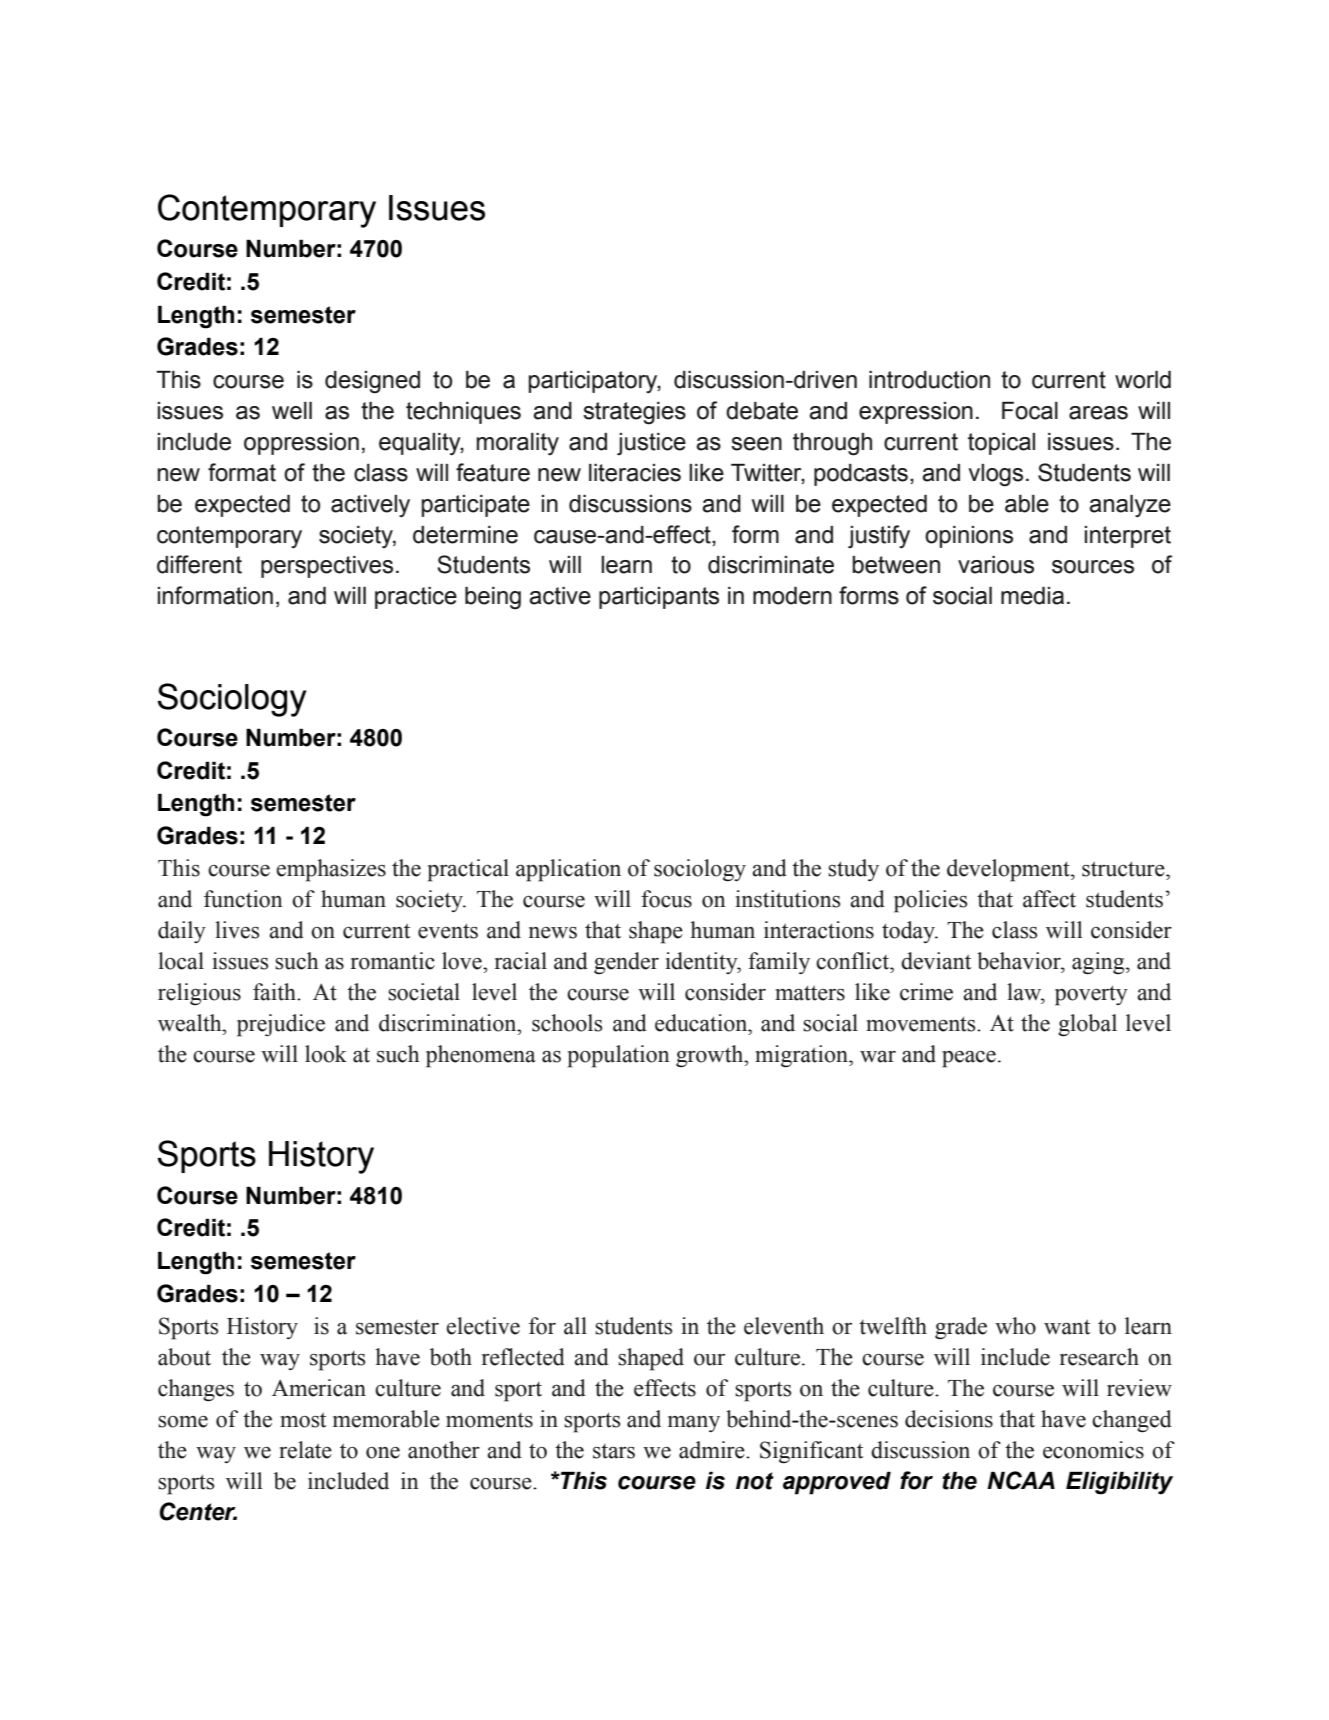 The image size is (1329, 1720). What do you see at coordinates (292, 411) in the screenshot?
I see `well` at bounding box center [292, 411].
